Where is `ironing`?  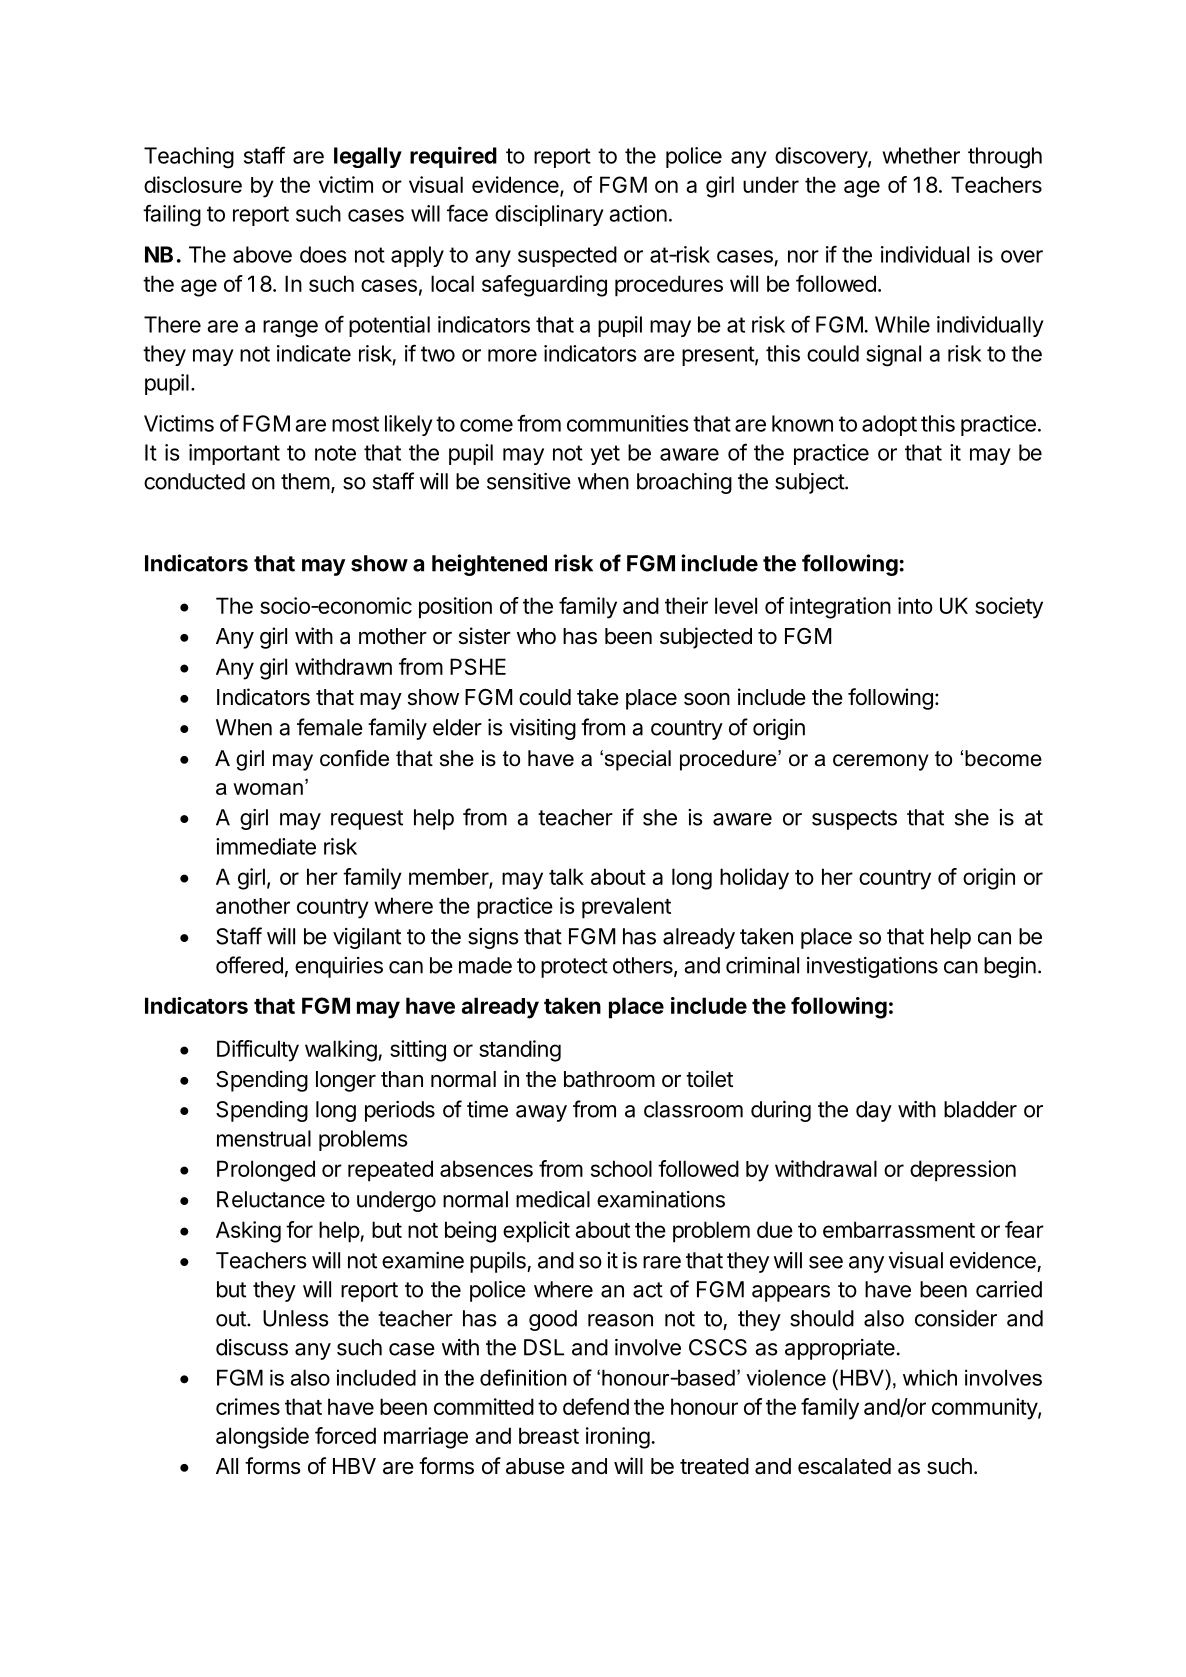
ironing is located at coordinates (618, 1438).
